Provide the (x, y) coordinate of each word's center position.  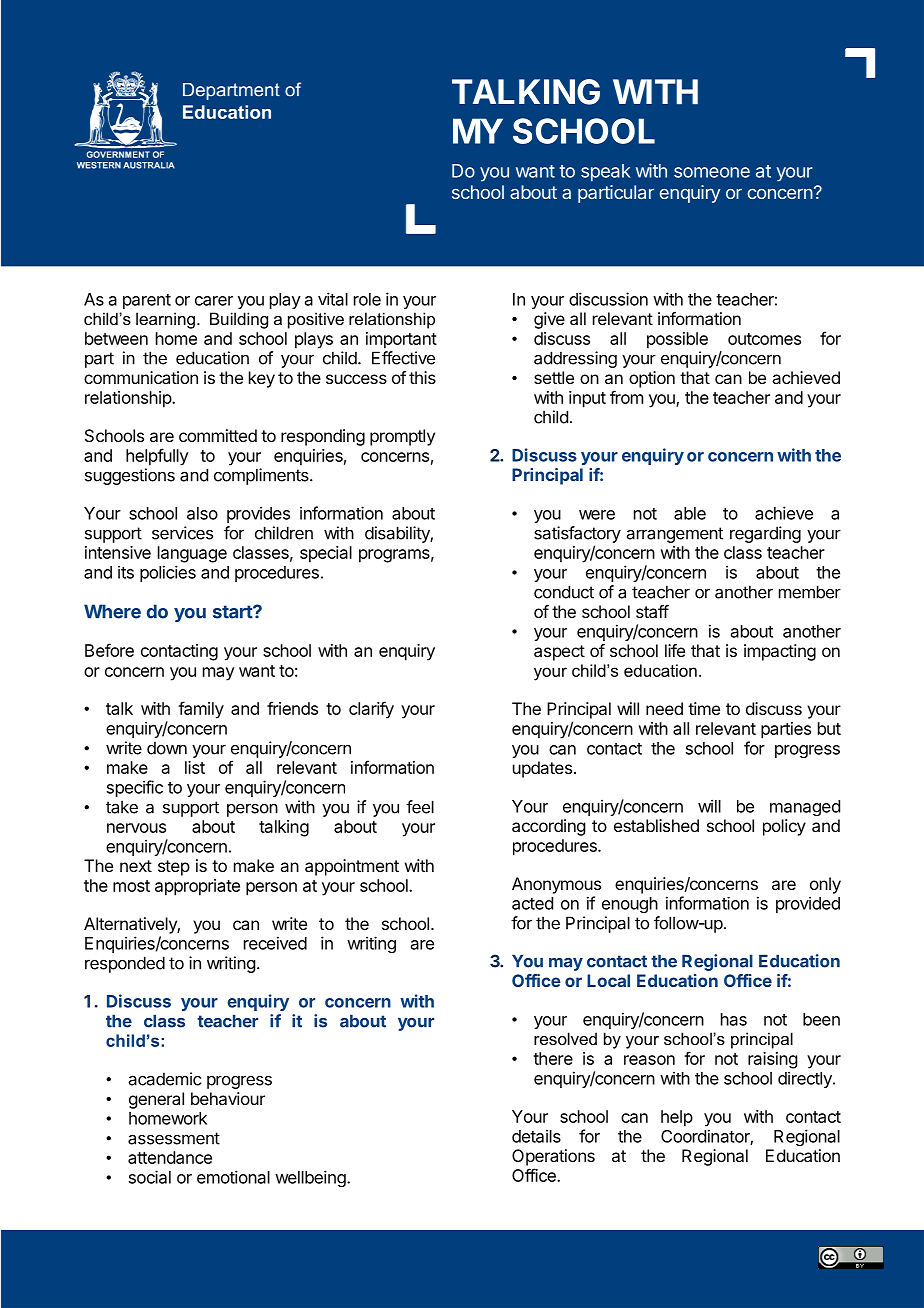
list (195, 767)
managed (805, 808)
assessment (174, 1138)
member (810, 592)
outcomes (764, 339)
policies (168, 573)
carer (214, 301)
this (422, 377)
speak (606, 173)
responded (125, 964)
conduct (564, 592)
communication (141, 377)
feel (420, 807)
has (734, 1019)
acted (532, 903)
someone (712, 172)
